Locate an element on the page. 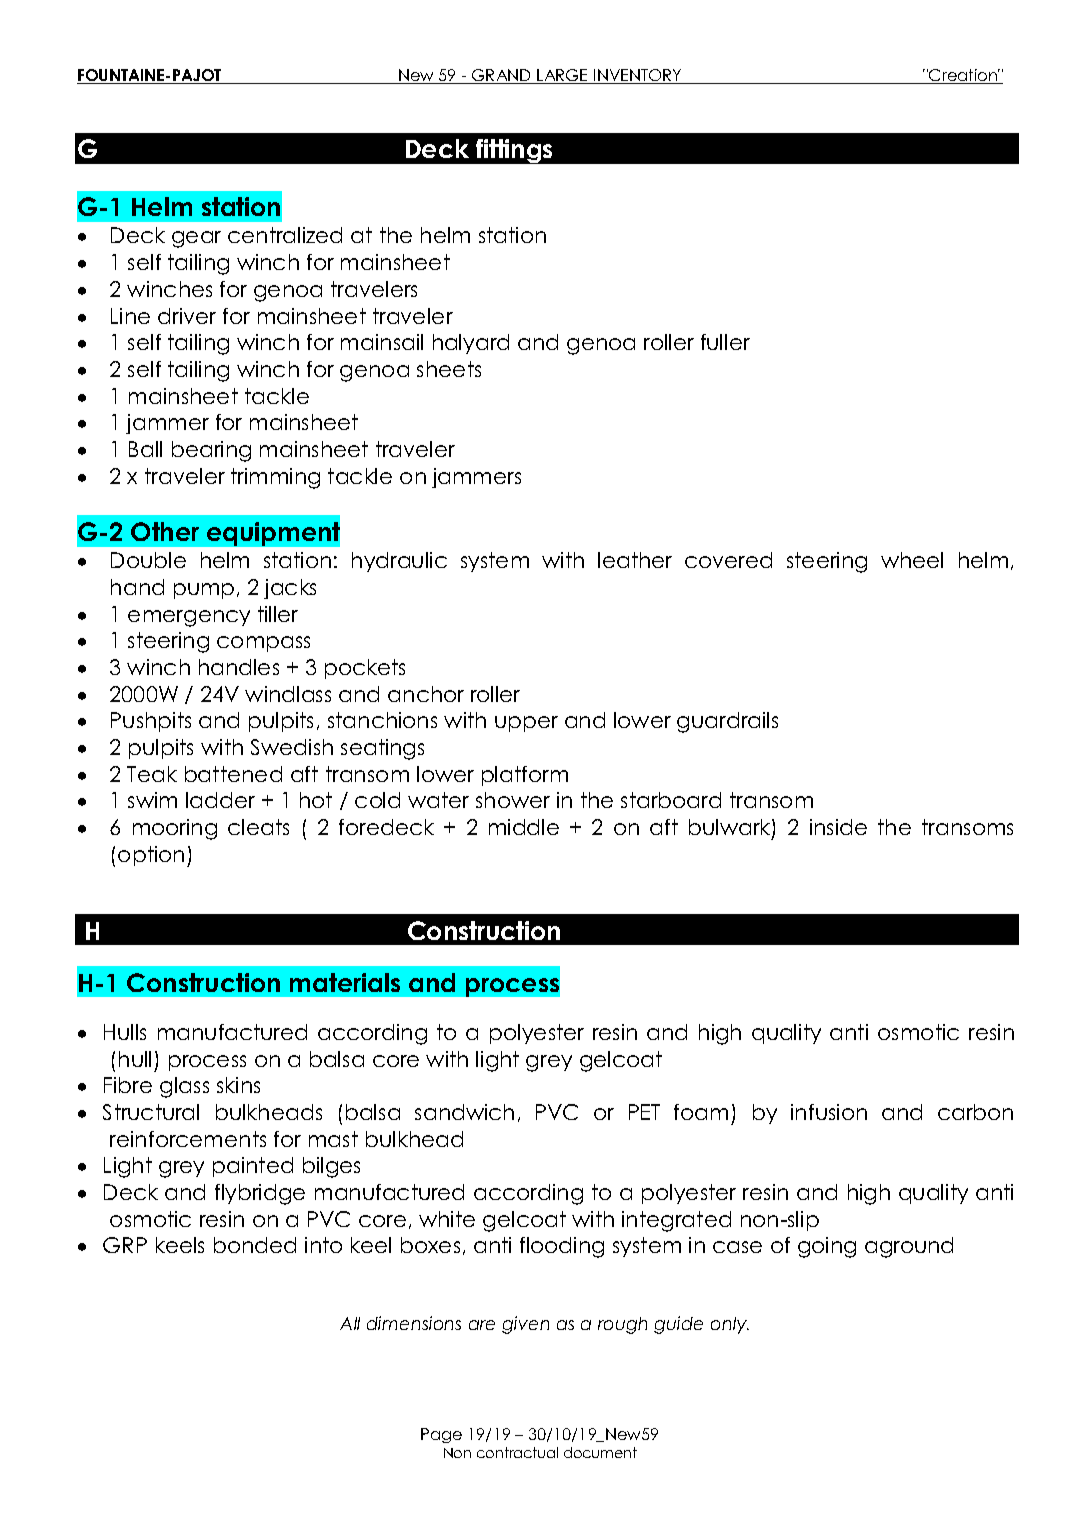 The height and width of the document is (1527, 1080). inside is located at coordinates (838, 827).
